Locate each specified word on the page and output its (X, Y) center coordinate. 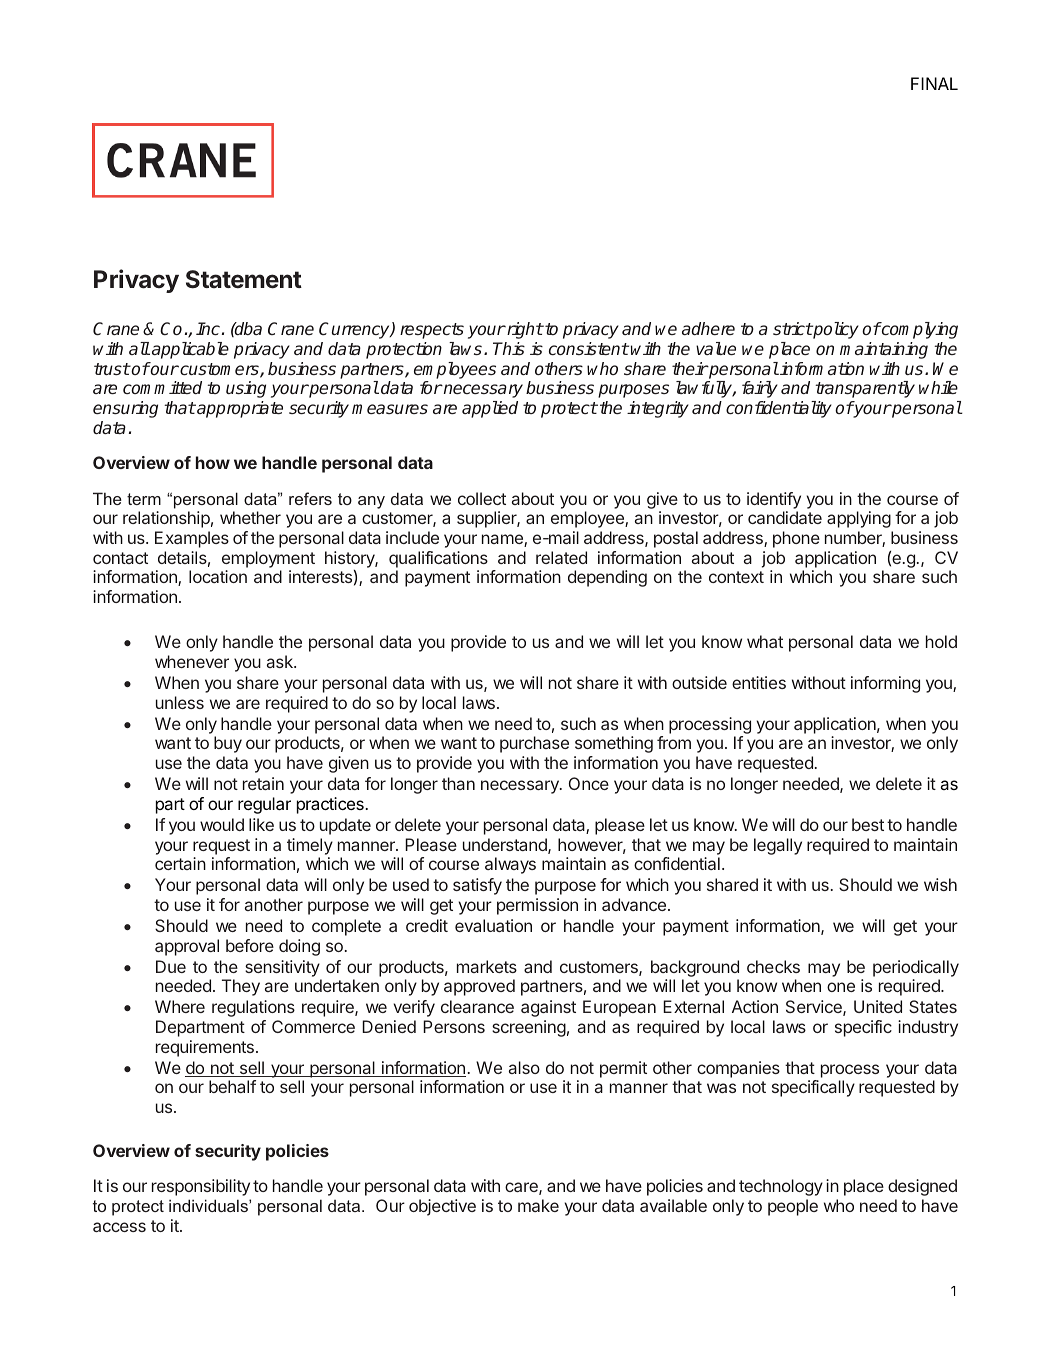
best (868, 824)
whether (250, 517)
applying (859, 519)
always (510, 865)
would (222, 824)
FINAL (934, 83)
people (793, 1207)
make (538, 1205)
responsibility (201, 1187)
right (524, 330)
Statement (244, 279)
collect (482, 498)
